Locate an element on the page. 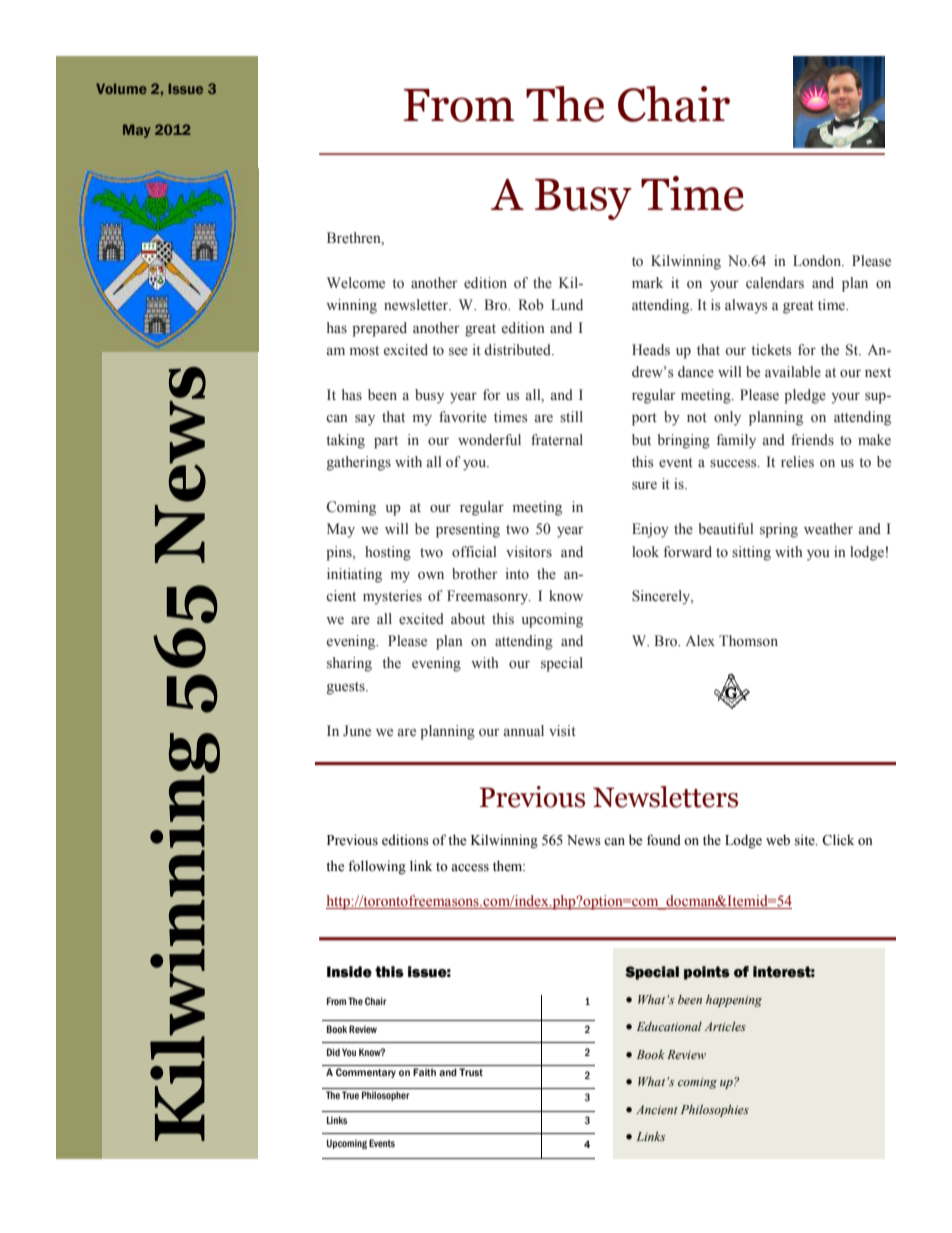  London is located at coordinates (818, 261).
